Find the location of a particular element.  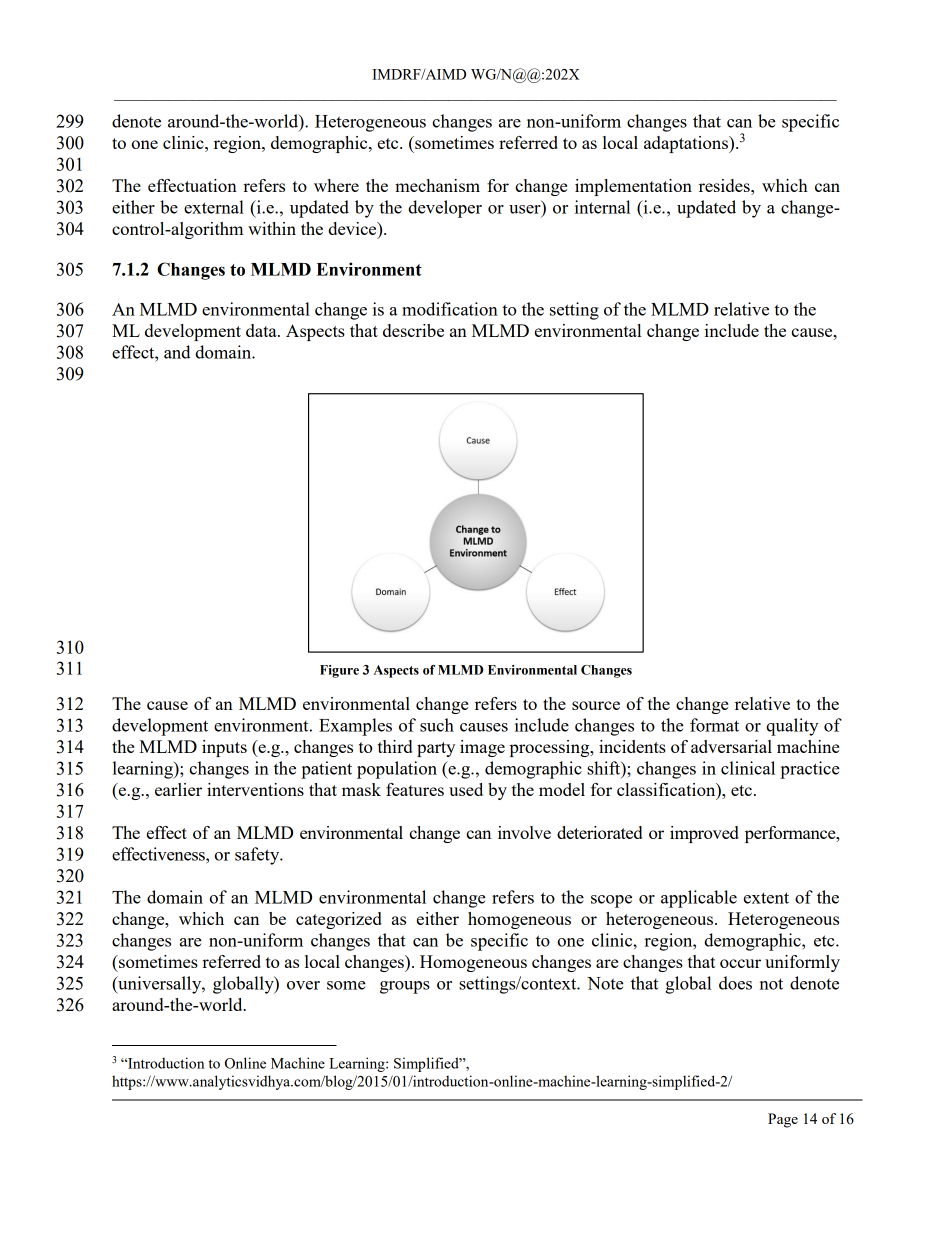

format is located at coordinates (714, 725).
